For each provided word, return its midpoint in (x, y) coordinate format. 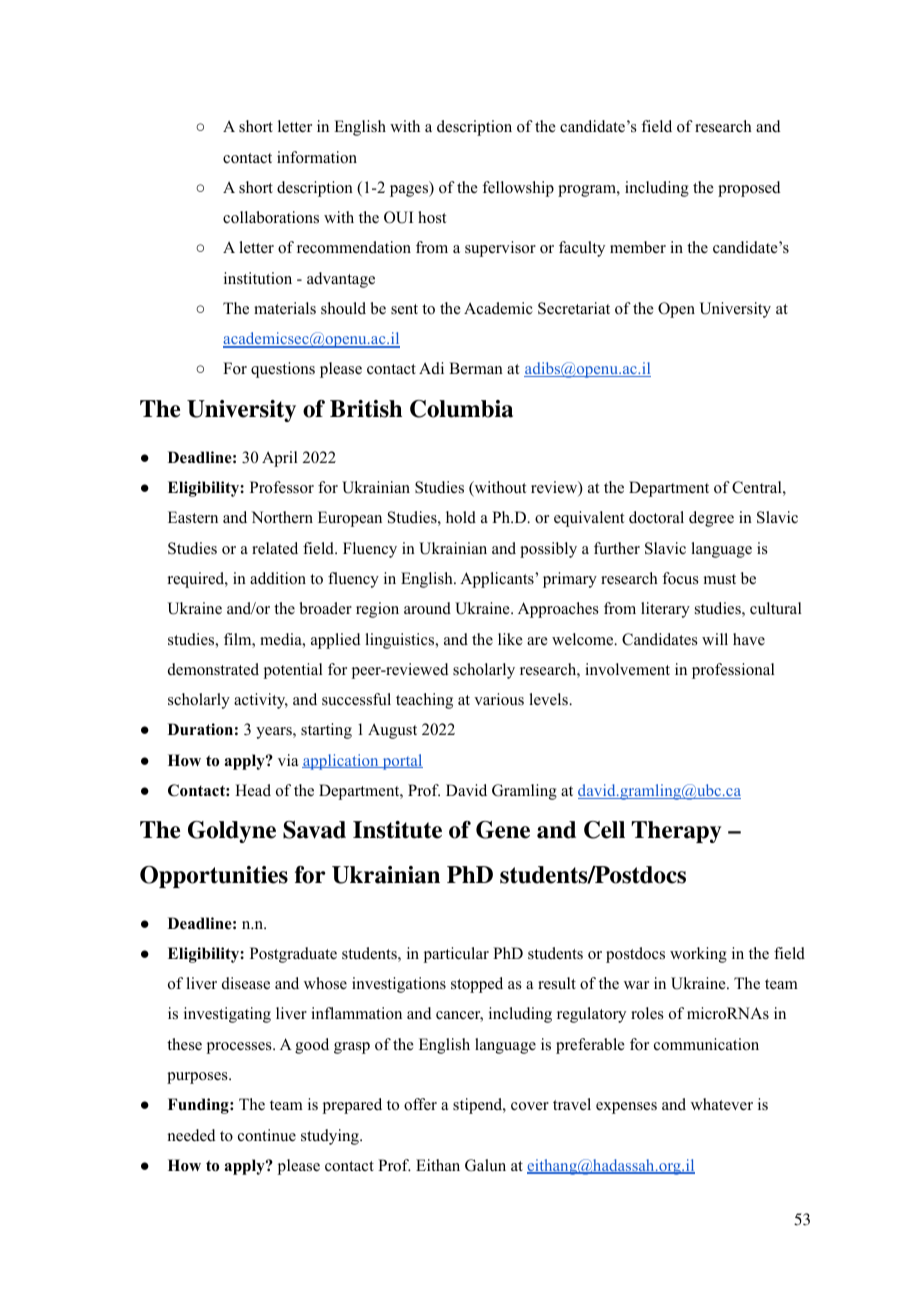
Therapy (676, 832)
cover (530, 1106)
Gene (503, 830)
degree (711, 519)
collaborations (271, 217)
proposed (749, 189)
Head (253, 790)
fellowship (518, 189)
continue (267, 1135)
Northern (282, 517)
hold (461, 517)
